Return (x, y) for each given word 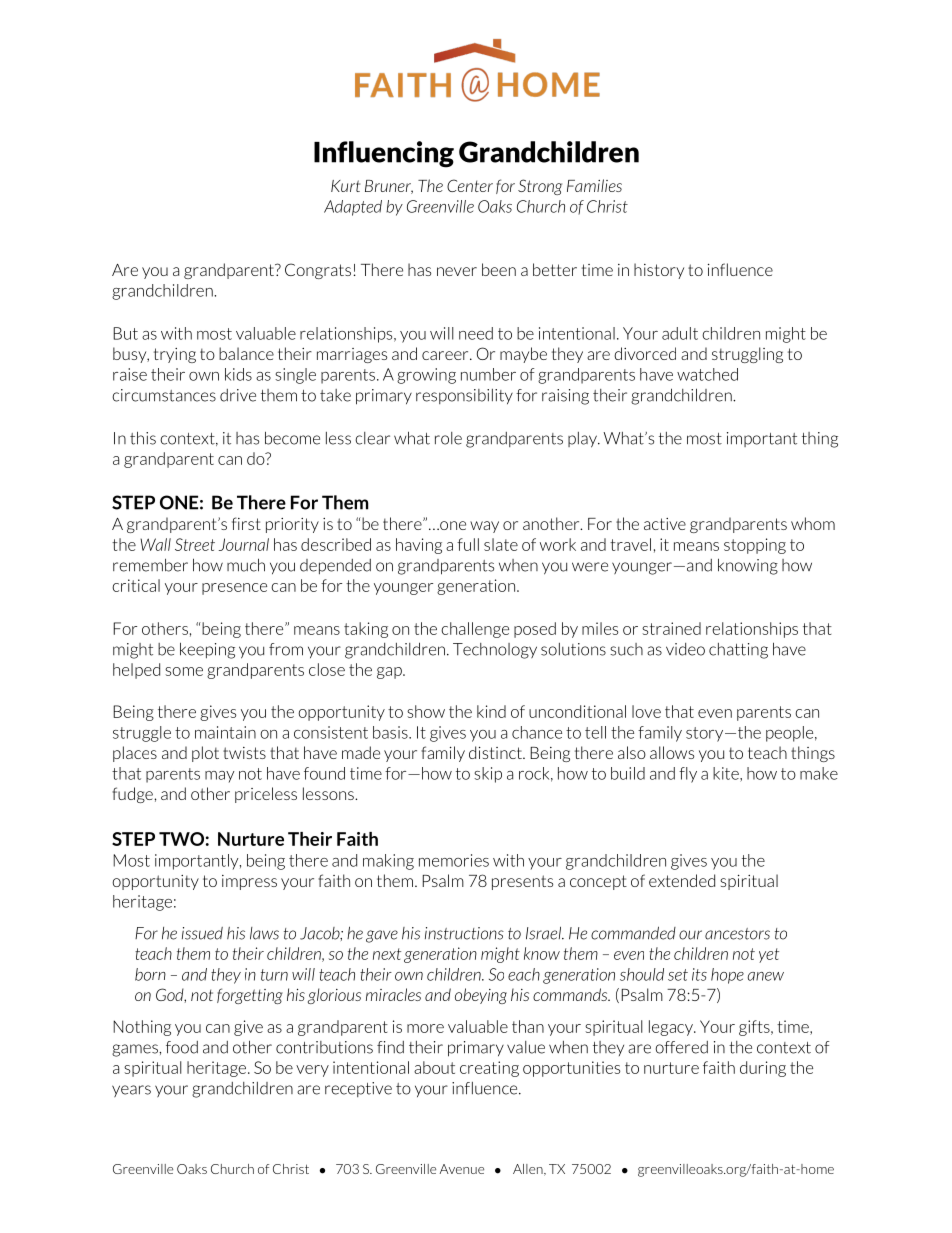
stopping (755, 546)
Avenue (462, 1169)
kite (727, 774)
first (246, 523)
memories (454, 860)
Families (594, 185)
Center (470, 185)
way (484, 527)
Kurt (345, 186)
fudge (132, 795)
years (131, 1091)
